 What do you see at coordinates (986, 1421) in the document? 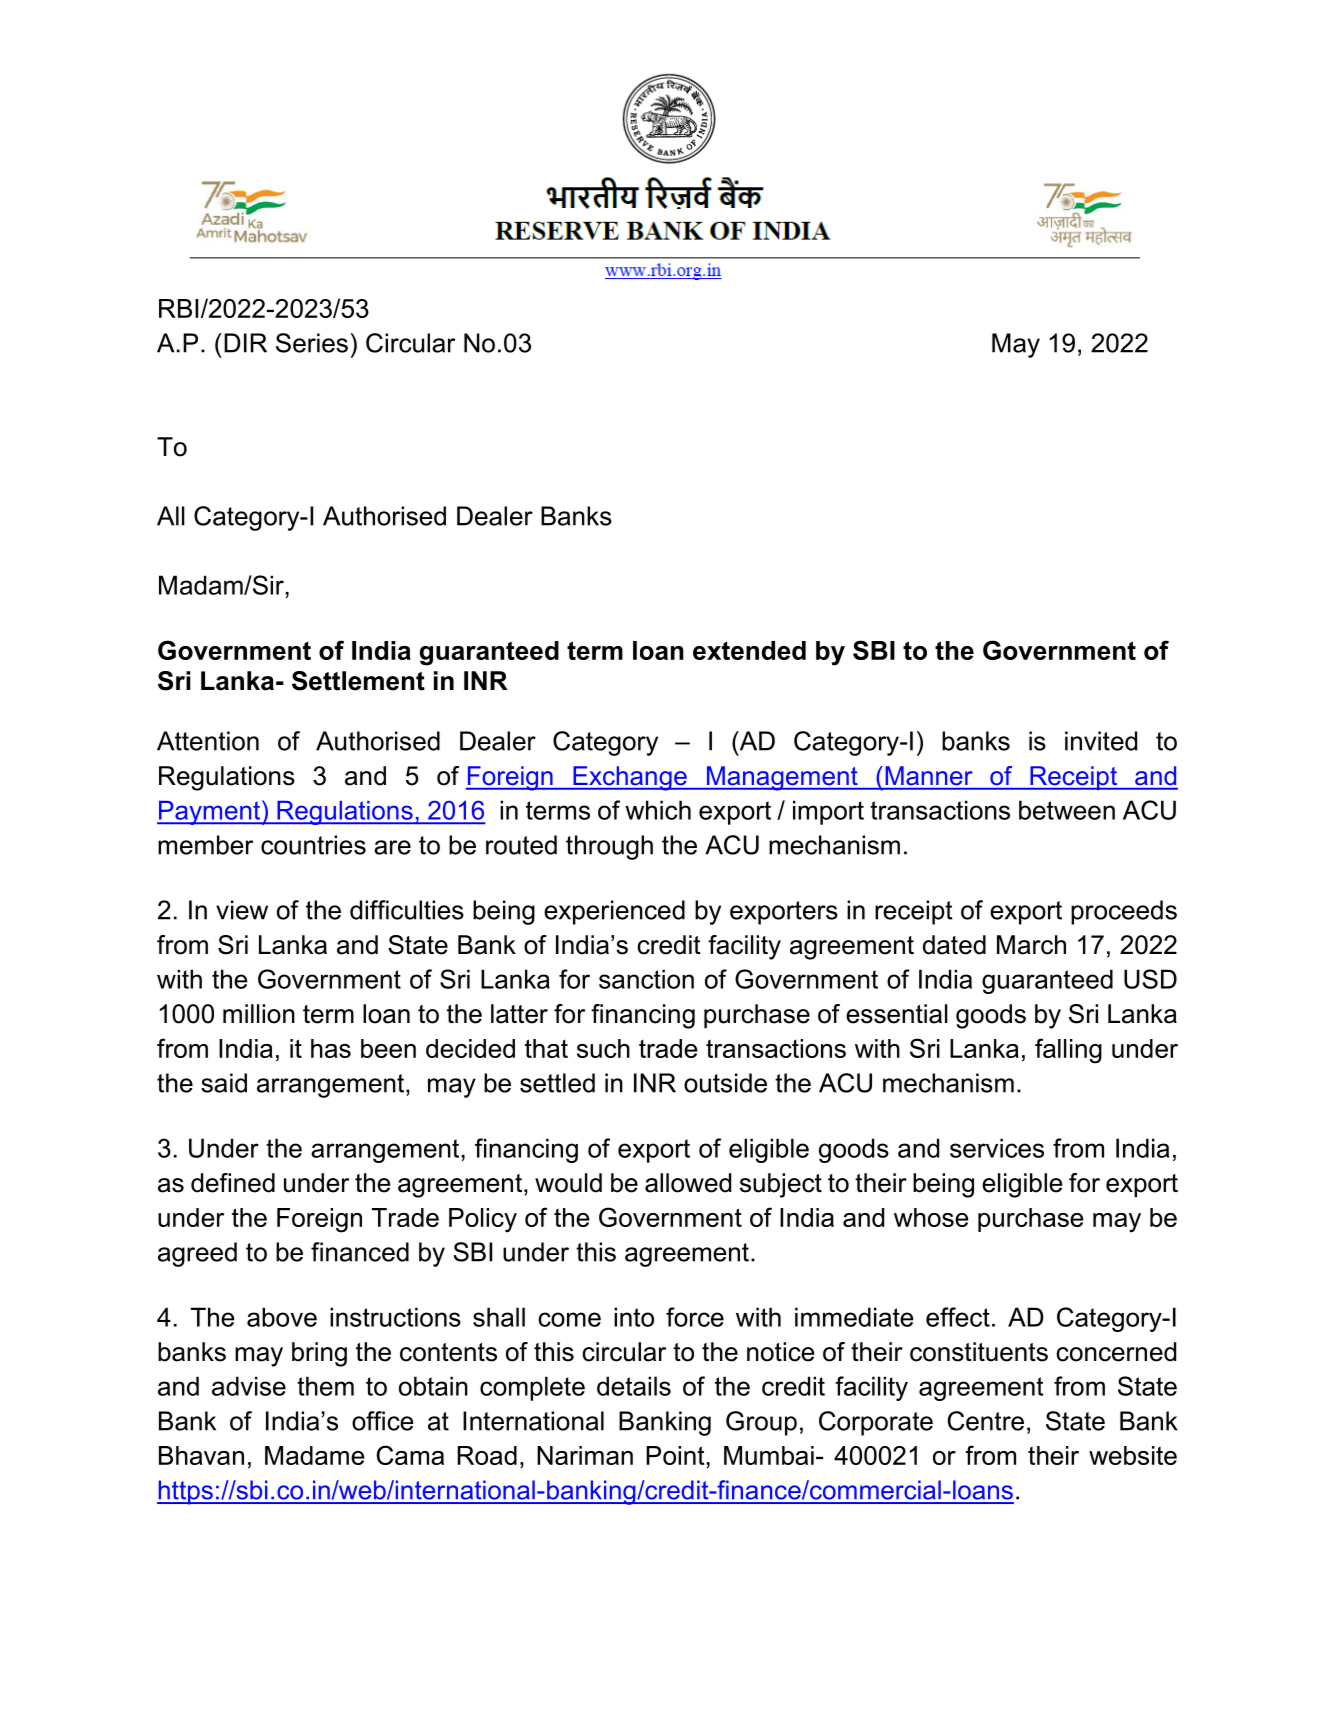
I see `Centre` at bounding box center [986, 1421].
